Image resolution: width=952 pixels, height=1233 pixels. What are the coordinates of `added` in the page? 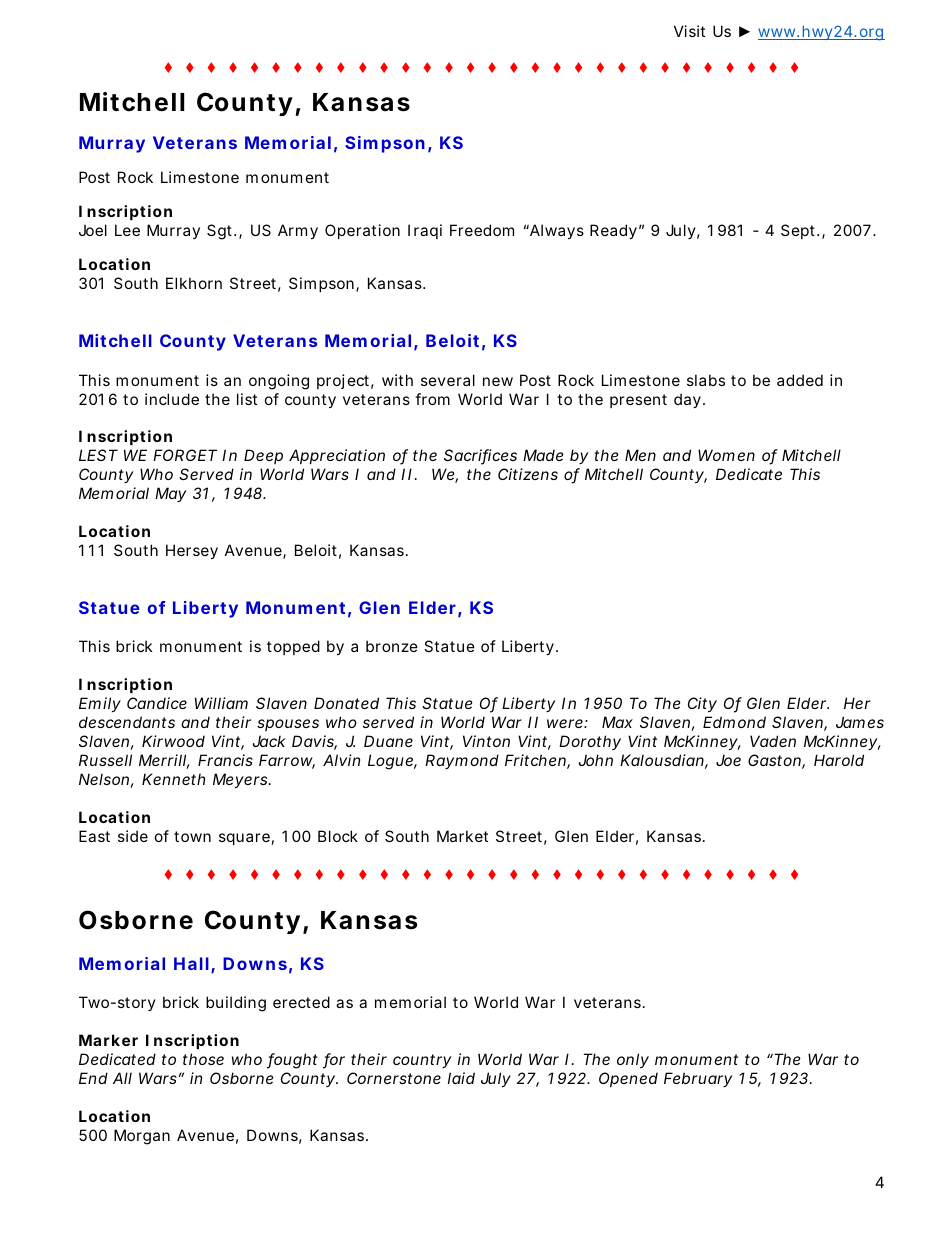 It's located at (800, 380).
